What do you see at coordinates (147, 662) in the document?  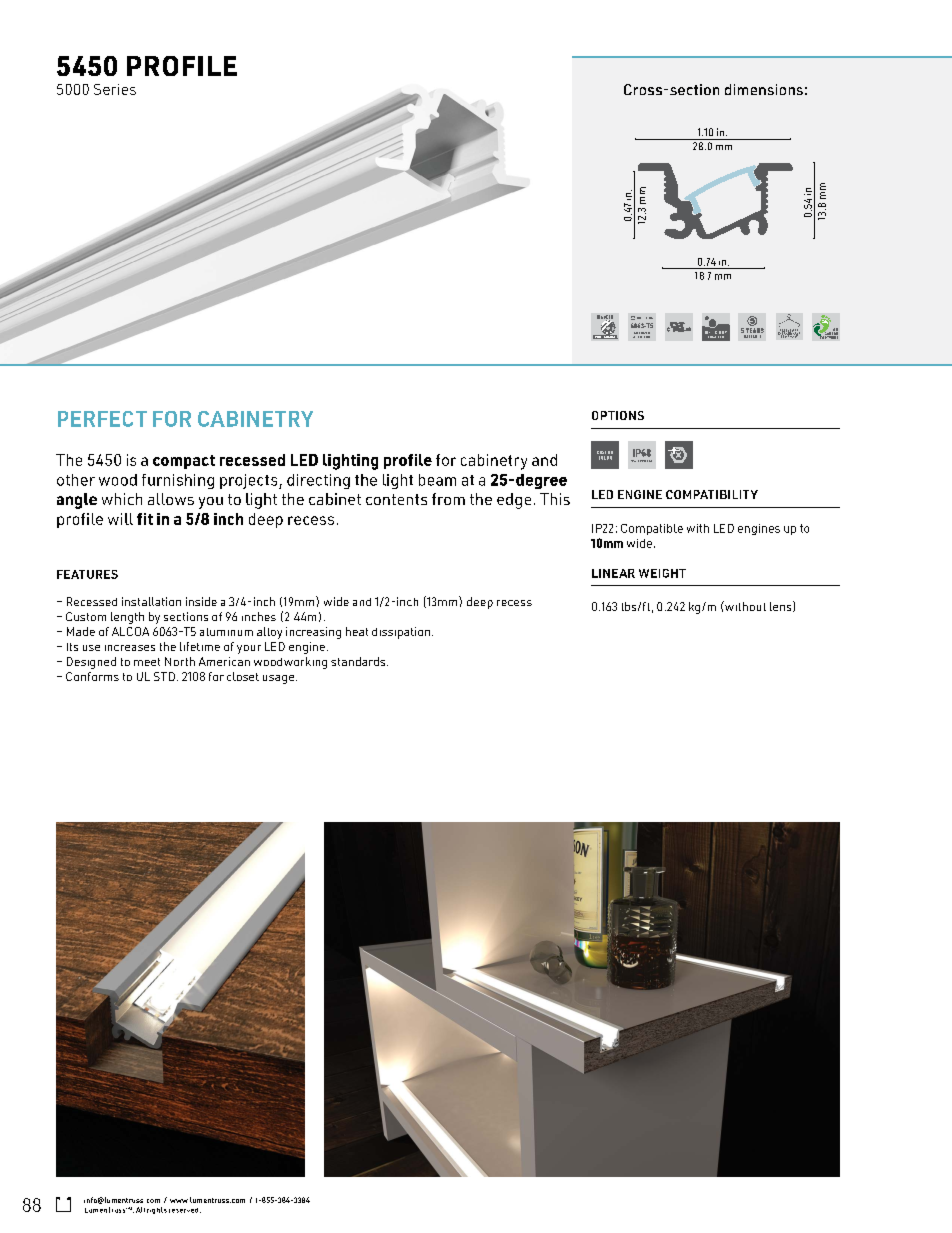 I see `meet` at bounding box center [147, 662].
